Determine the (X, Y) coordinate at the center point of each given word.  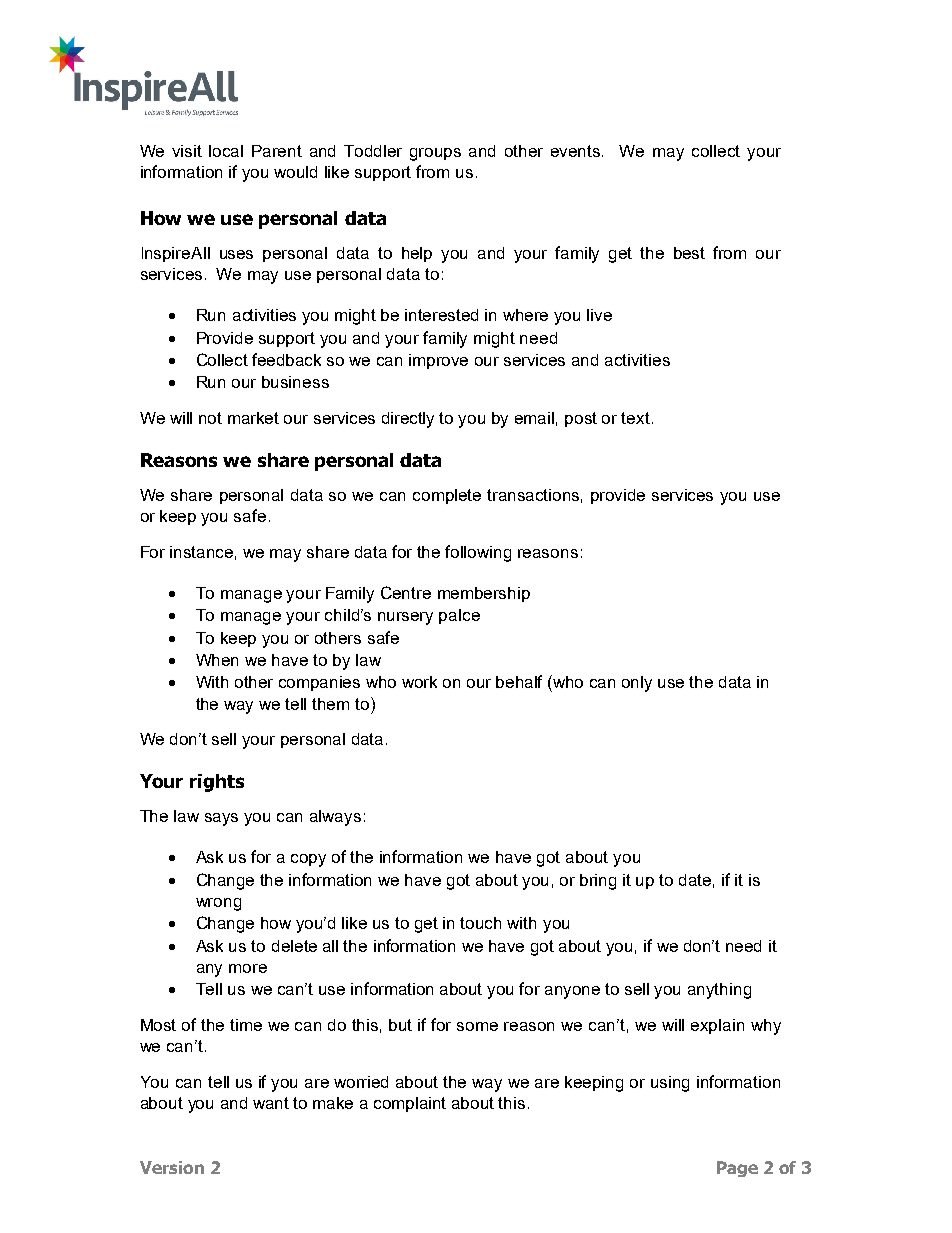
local (226, 151)
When (217, 660)
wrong (218, 904)
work (419, 682)
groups (435, 154)
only (637, 684)
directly (408, 420)
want (271, 1103)
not (210, 418)
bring (598, 882)
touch (480, 923)
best (689, 253)
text (635, 418)
